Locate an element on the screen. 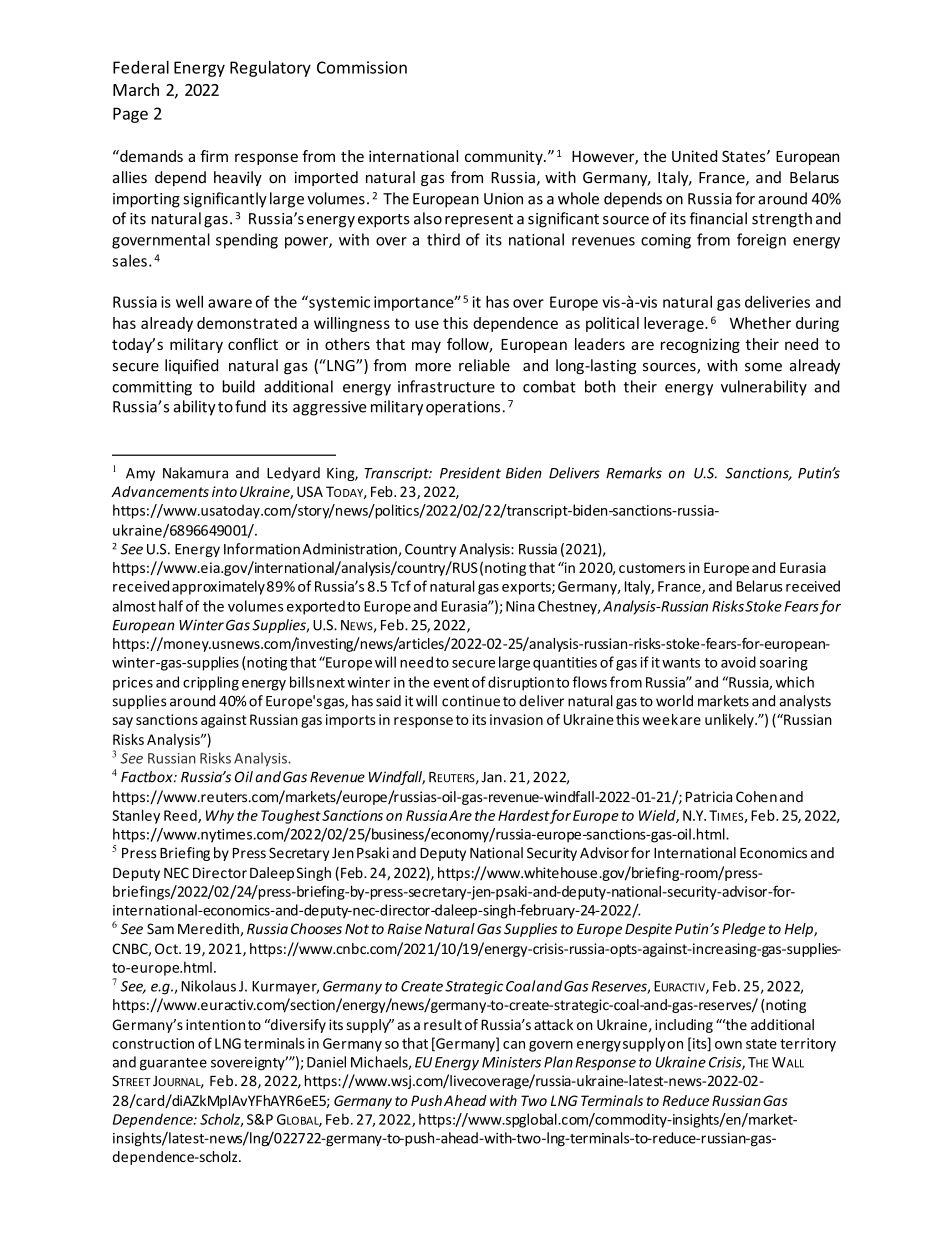  March is located at coordinates (136, 89).
